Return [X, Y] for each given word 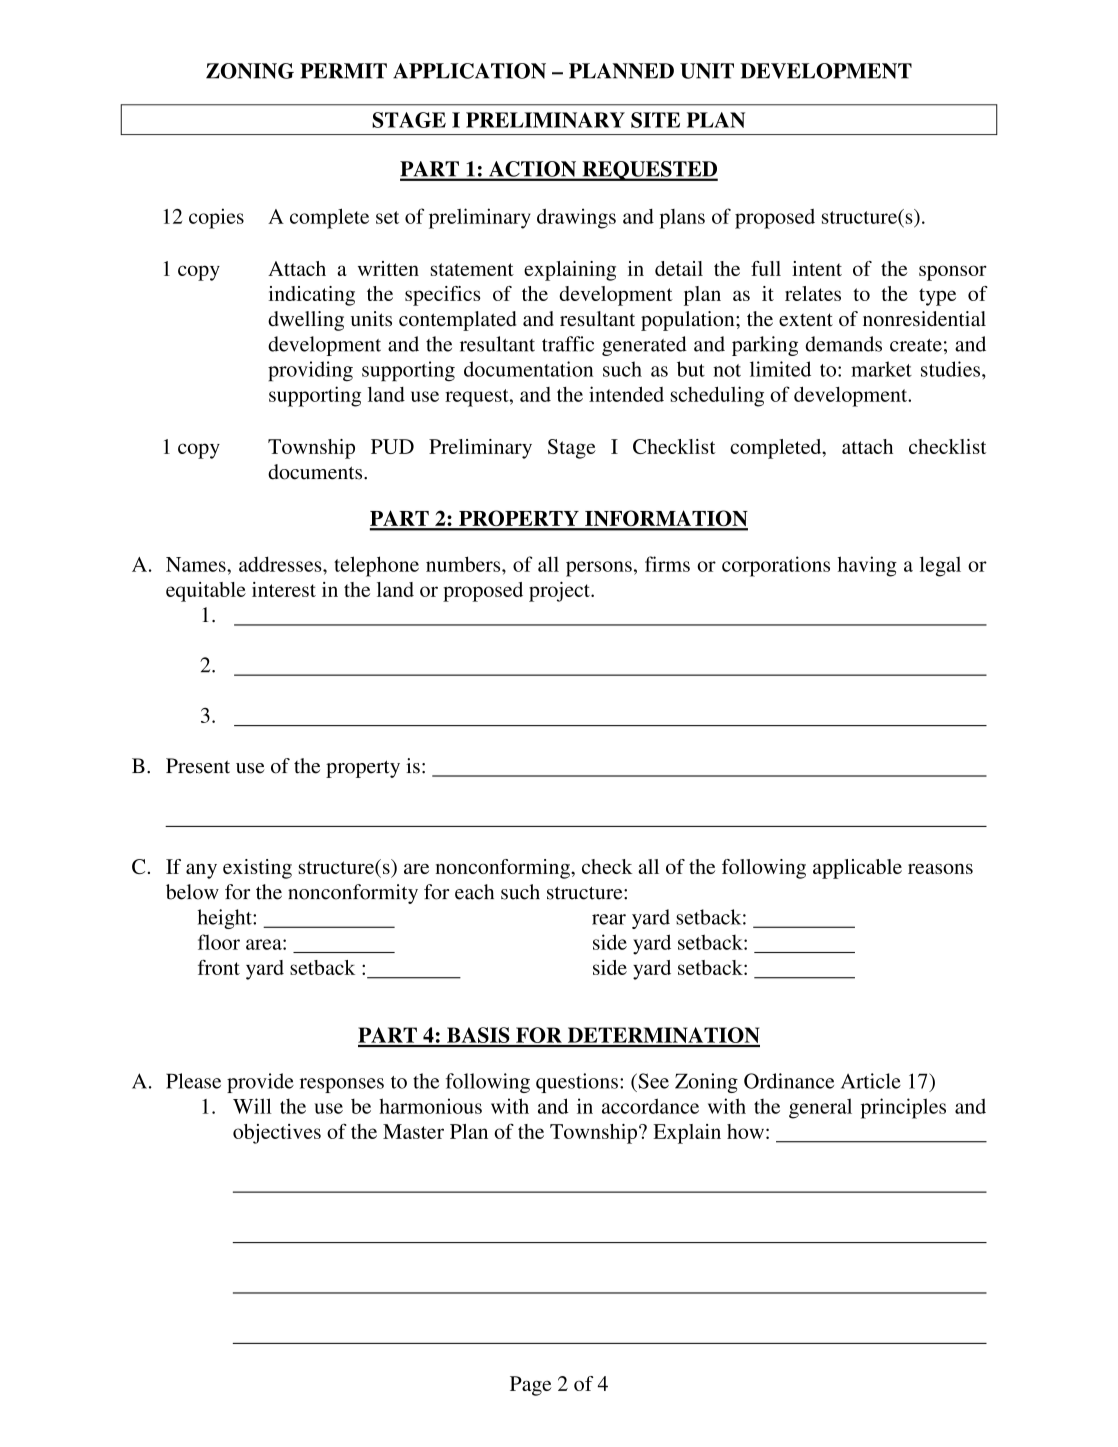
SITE [655, 120]
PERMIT [343, 71]
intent [817, 268]
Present [198, 766]
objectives [277, 1134]
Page [530, 1386]
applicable [857, 869]
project [560, 592]
